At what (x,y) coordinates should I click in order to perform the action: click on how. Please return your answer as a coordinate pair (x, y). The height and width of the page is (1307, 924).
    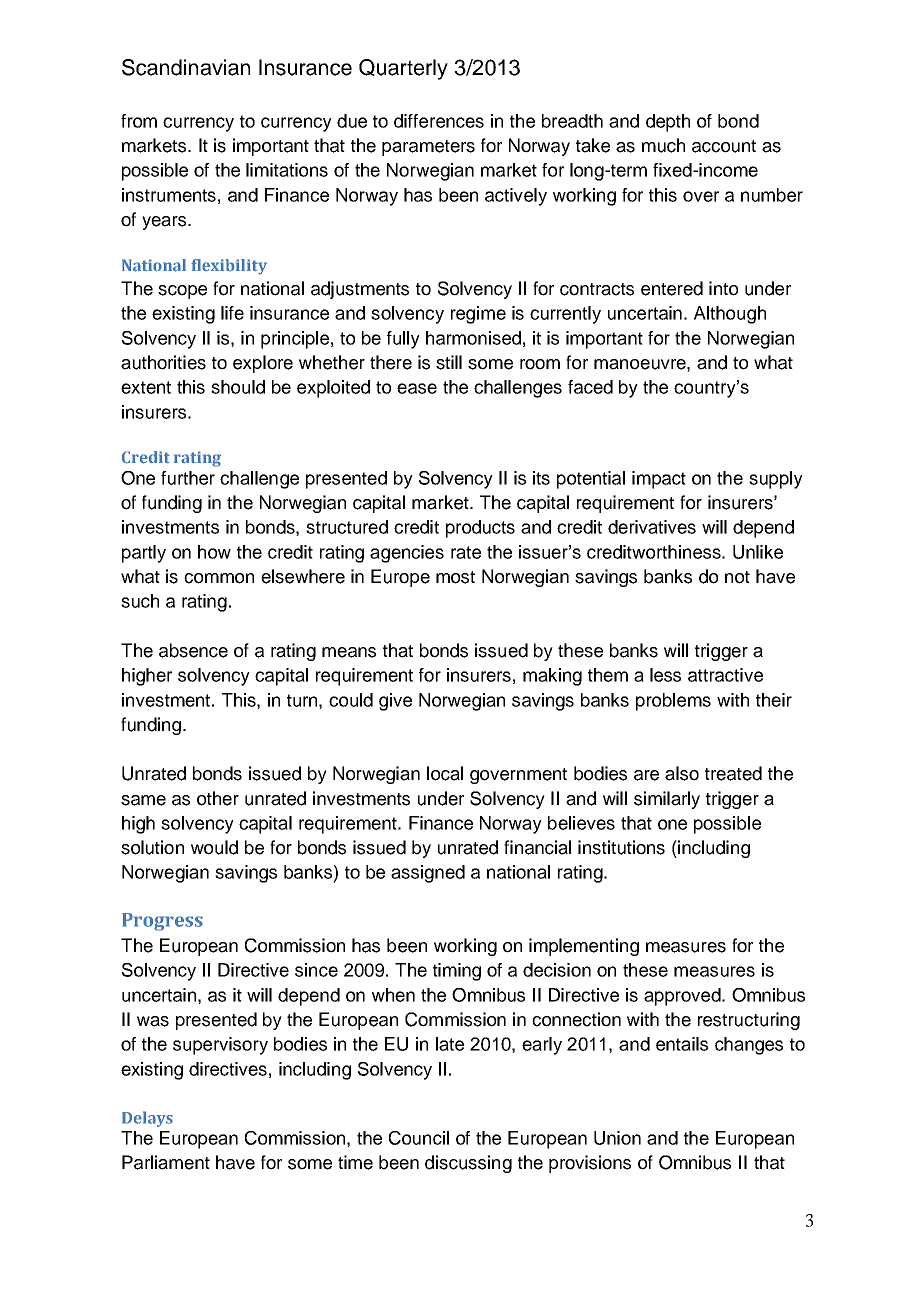
    Looking at the image, I should click on (214, 552).
